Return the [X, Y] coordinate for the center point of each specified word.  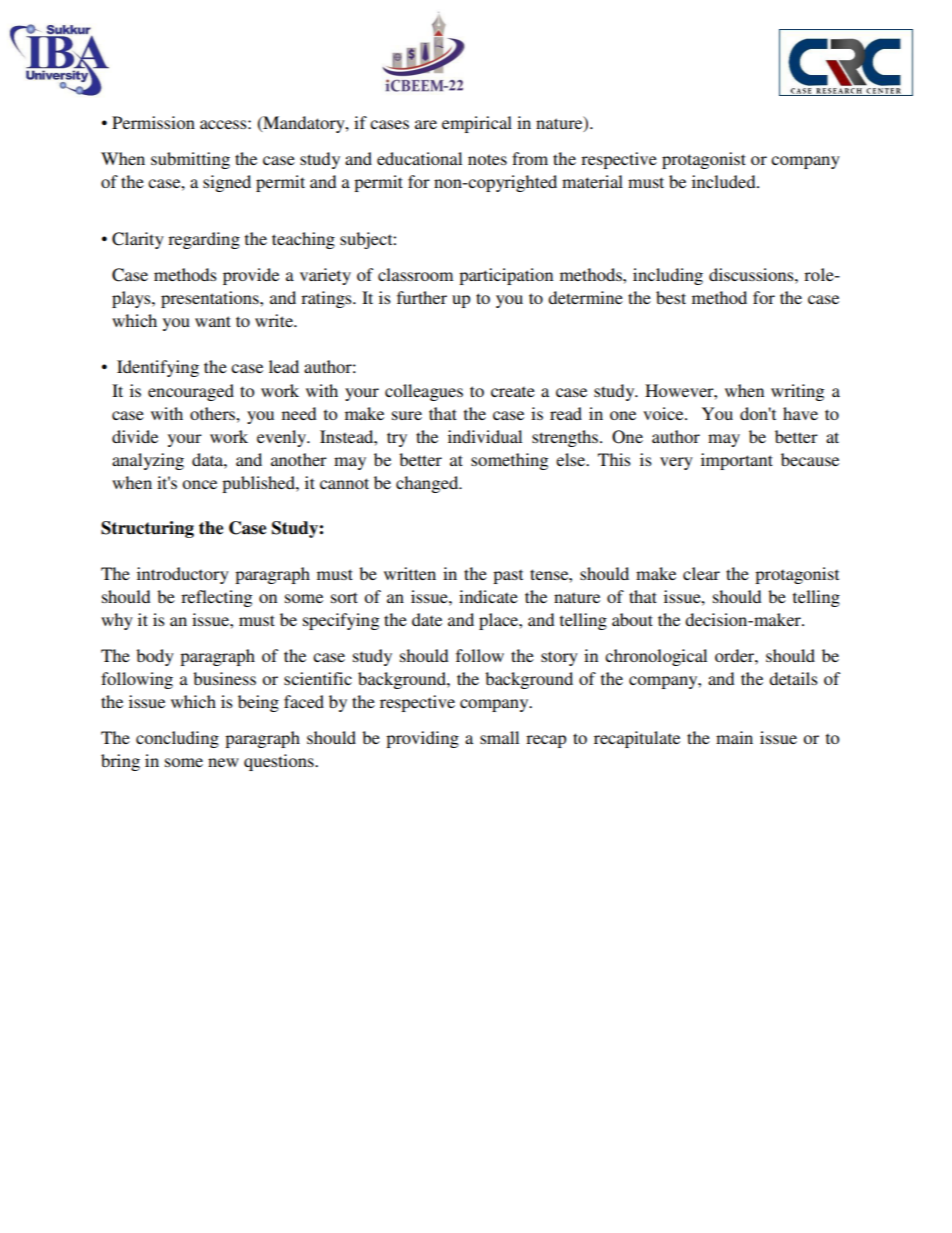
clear [701, 573]
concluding [177, 739]
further [422, 297]
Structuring [147, 529]
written [410, 573]
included [725, 181]
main [734, 737]
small [499, 737]
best [671, 297]
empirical [477, 124]
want [213, 321]
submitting [190, 160]
